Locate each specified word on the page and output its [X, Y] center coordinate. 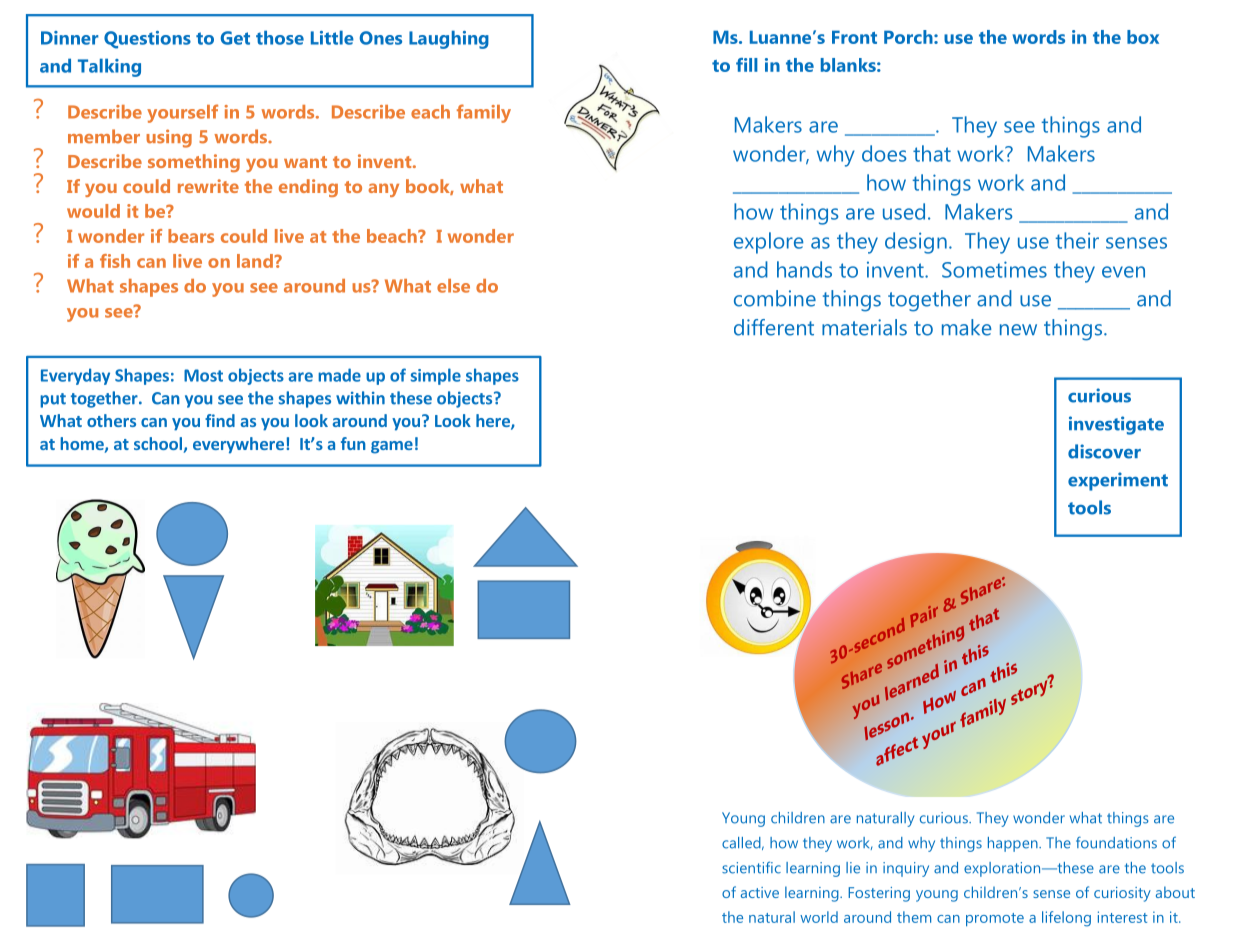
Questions [147, 40]
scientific [751, 867]
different [774, 327]
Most [203, 375]
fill [747, 65]
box [1143, 37]
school [158, 443]
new [1018, 330]
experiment [1118, 481]
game [392, 447]
